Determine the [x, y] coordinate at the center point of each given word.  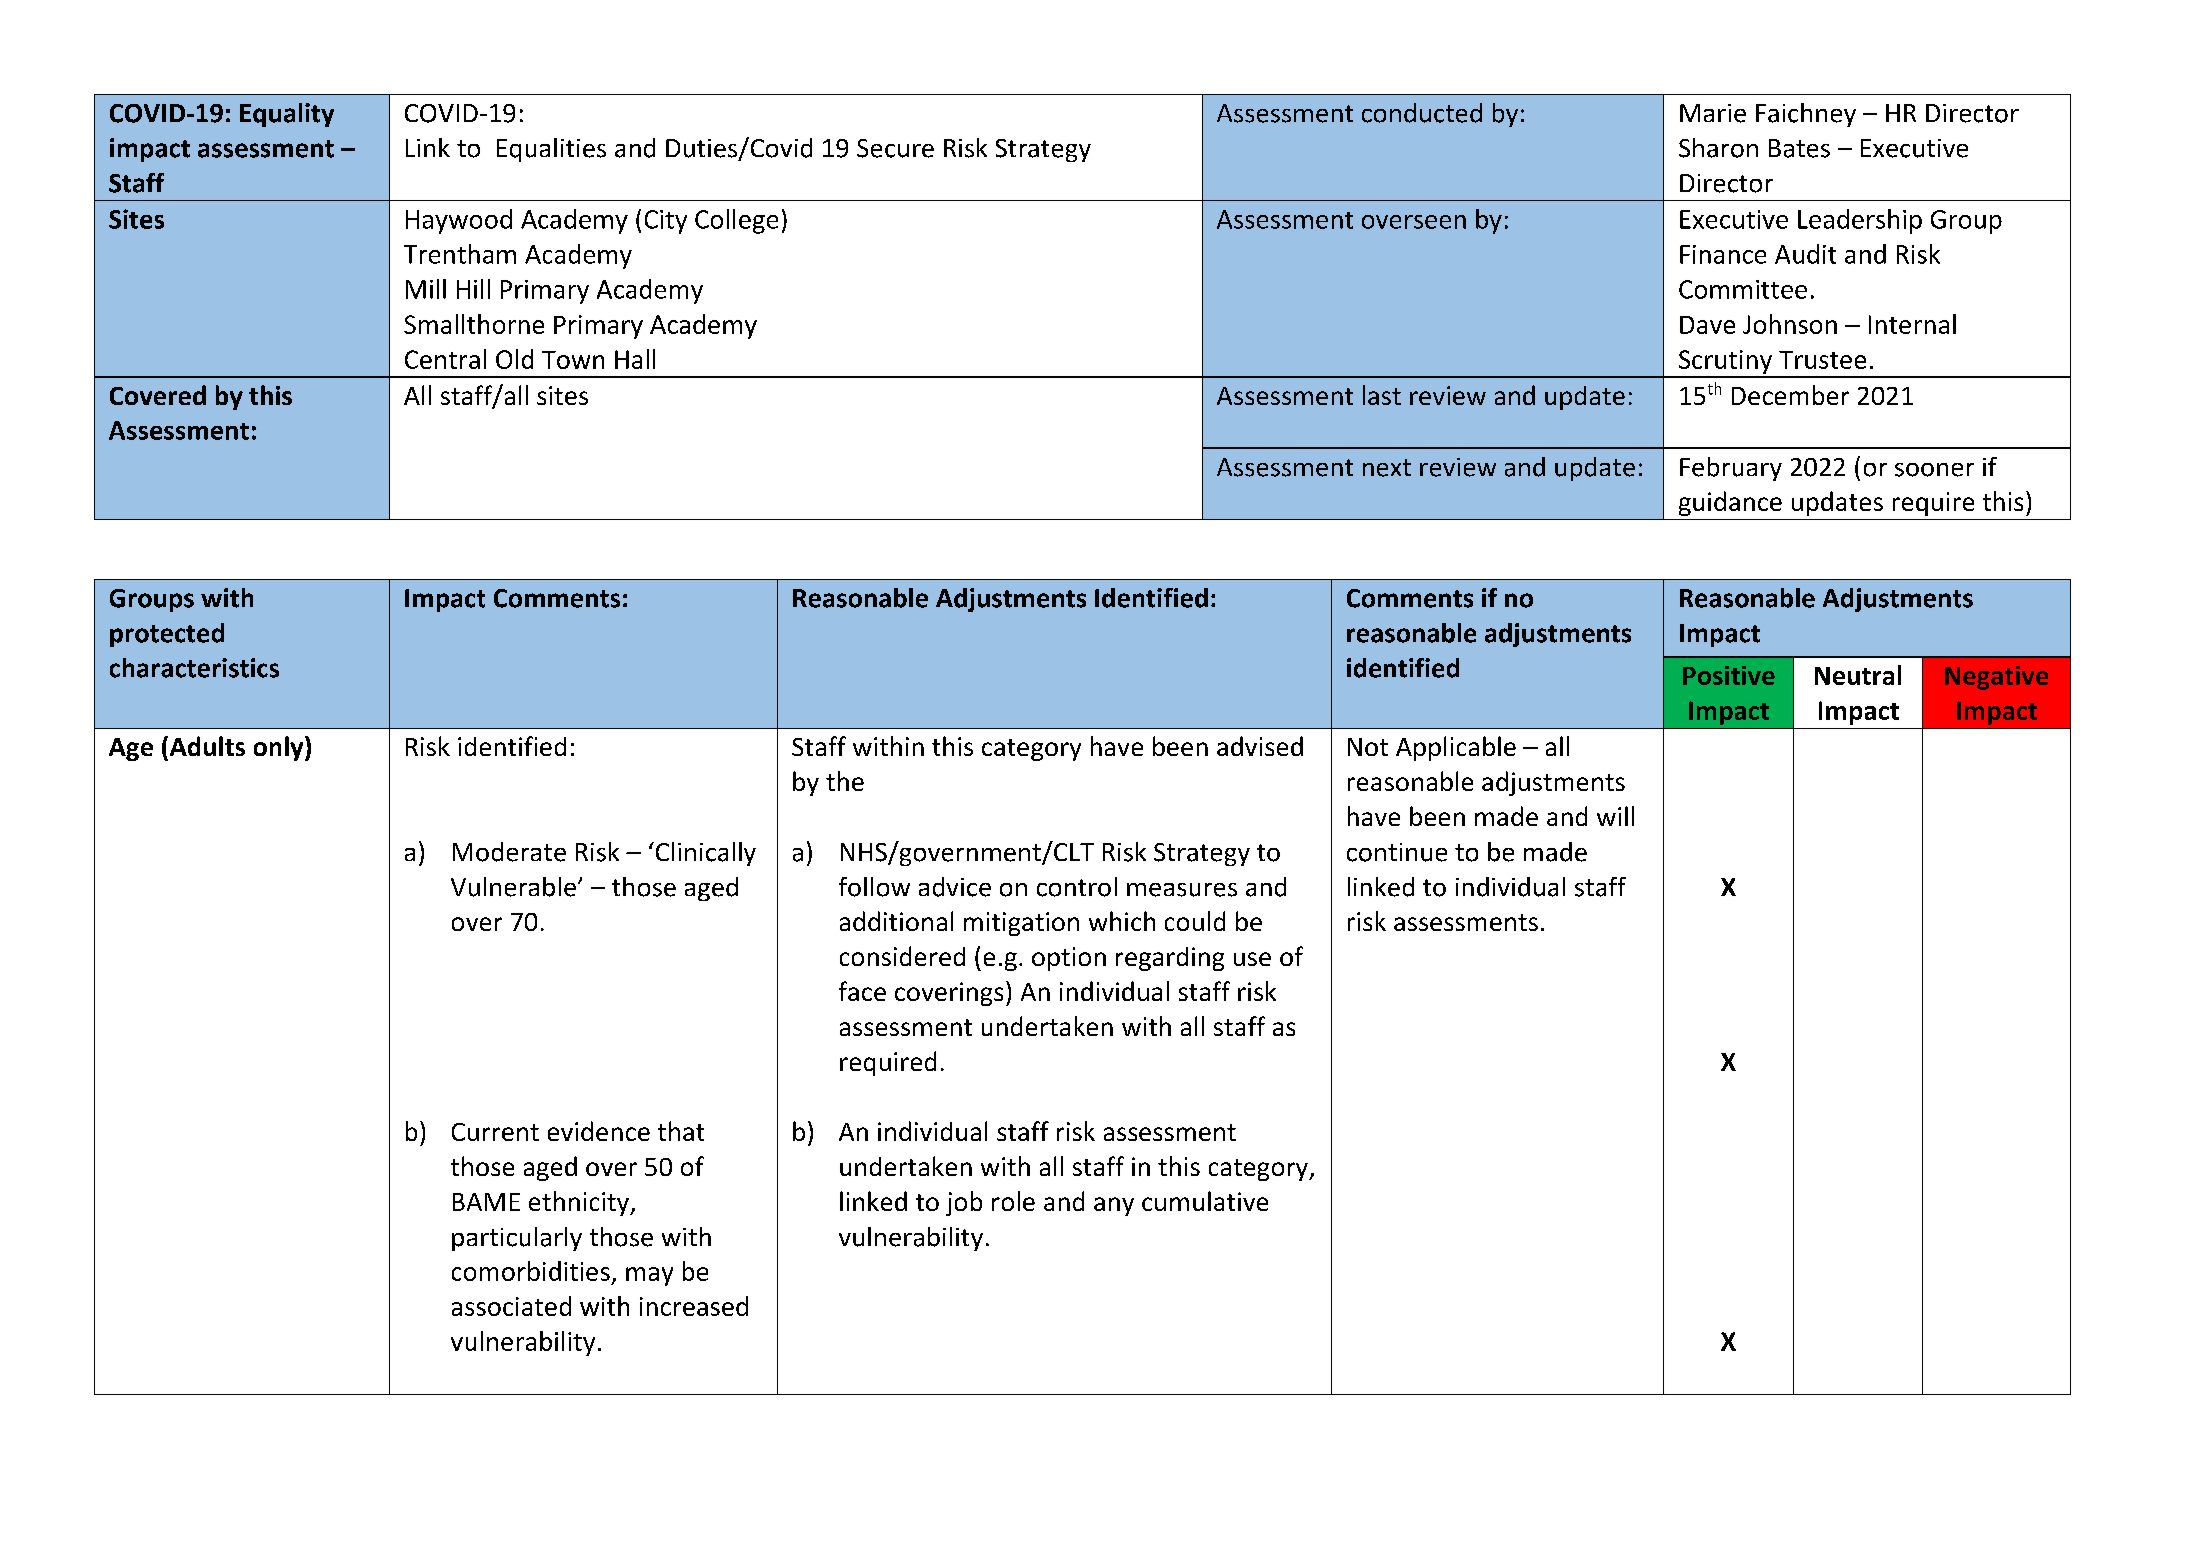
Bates [1799, 148]
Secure [895, 148]
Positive [1729, 675]
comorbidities [531, 1271]
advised [1260, 746]
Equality [287, 115]
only [280, 748]
